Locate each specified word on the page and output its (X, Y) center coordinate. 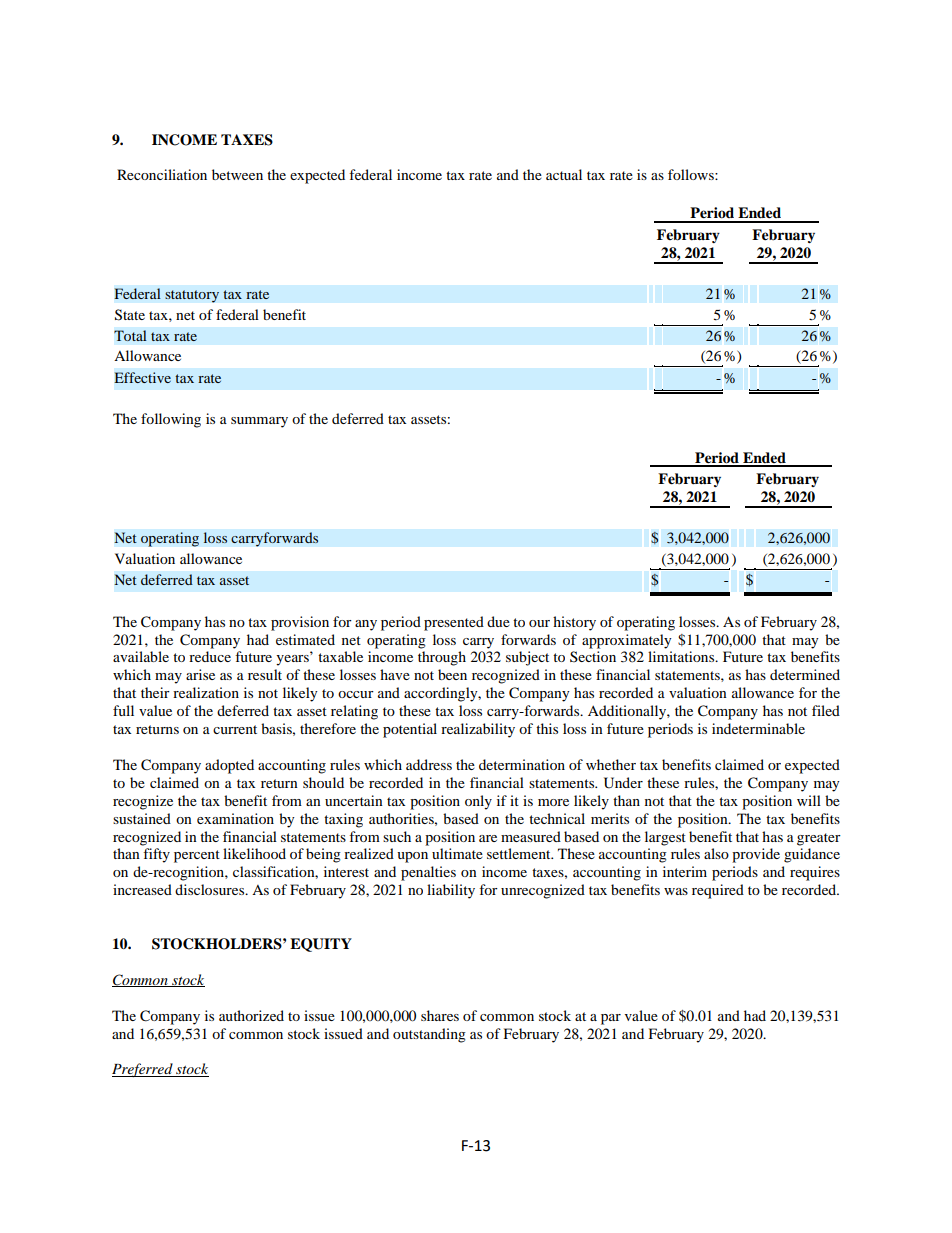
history (574, 623)
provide (756, 855)
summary (259, 422)
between (237, 174)
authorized (251, 1015)
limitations (682, 656)
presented (454, 623)
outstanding (429, 1035)
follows (692, 174)
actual (564, 174)
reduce (210, 656)
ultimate (457, 853)
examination (235, 818)
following (171, 420)
